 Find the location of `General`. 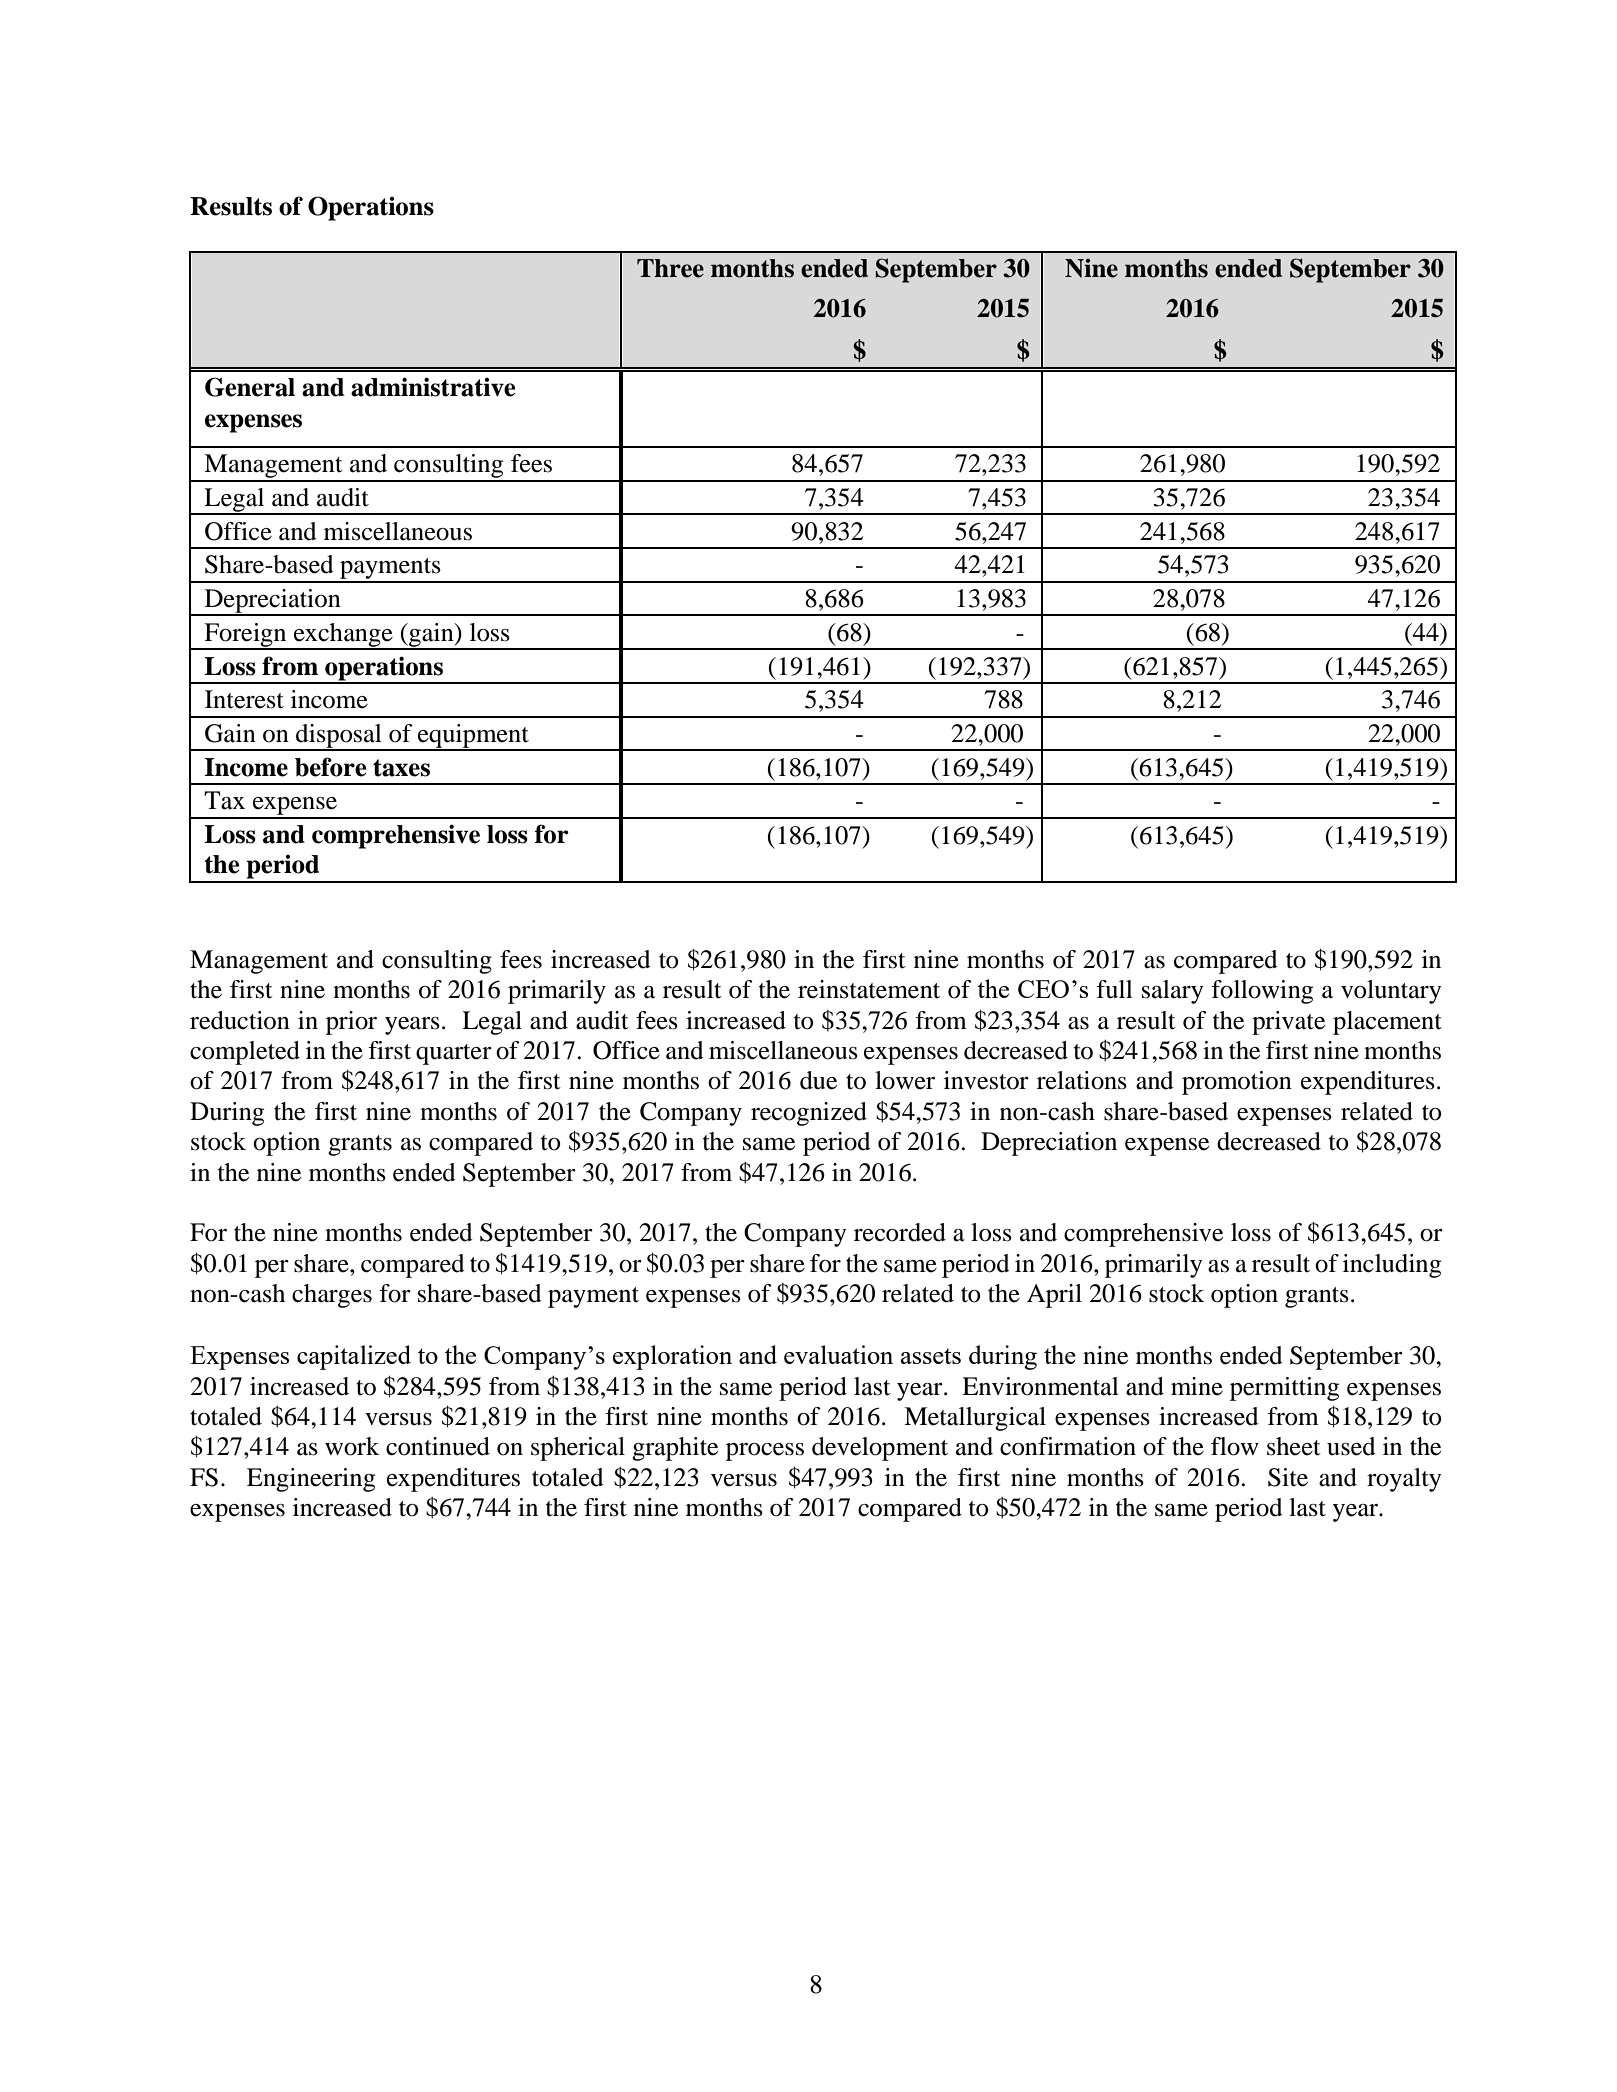

General is located at coordinates (250, 387).
